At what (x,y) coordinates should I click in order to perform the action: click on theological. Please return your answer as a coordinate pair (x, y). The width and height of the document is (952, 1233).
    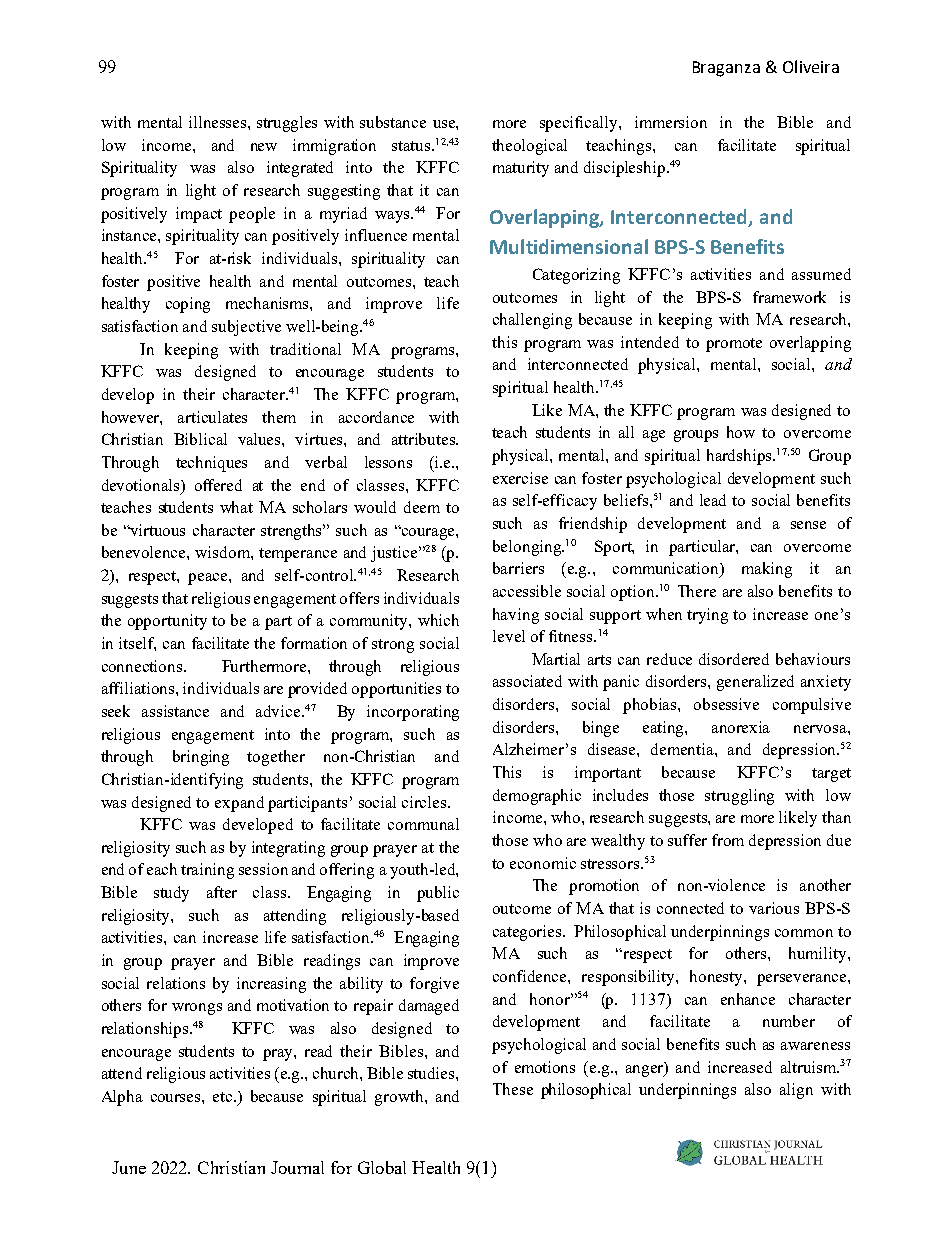
    Looking at the image, I should click on (529, 147).
